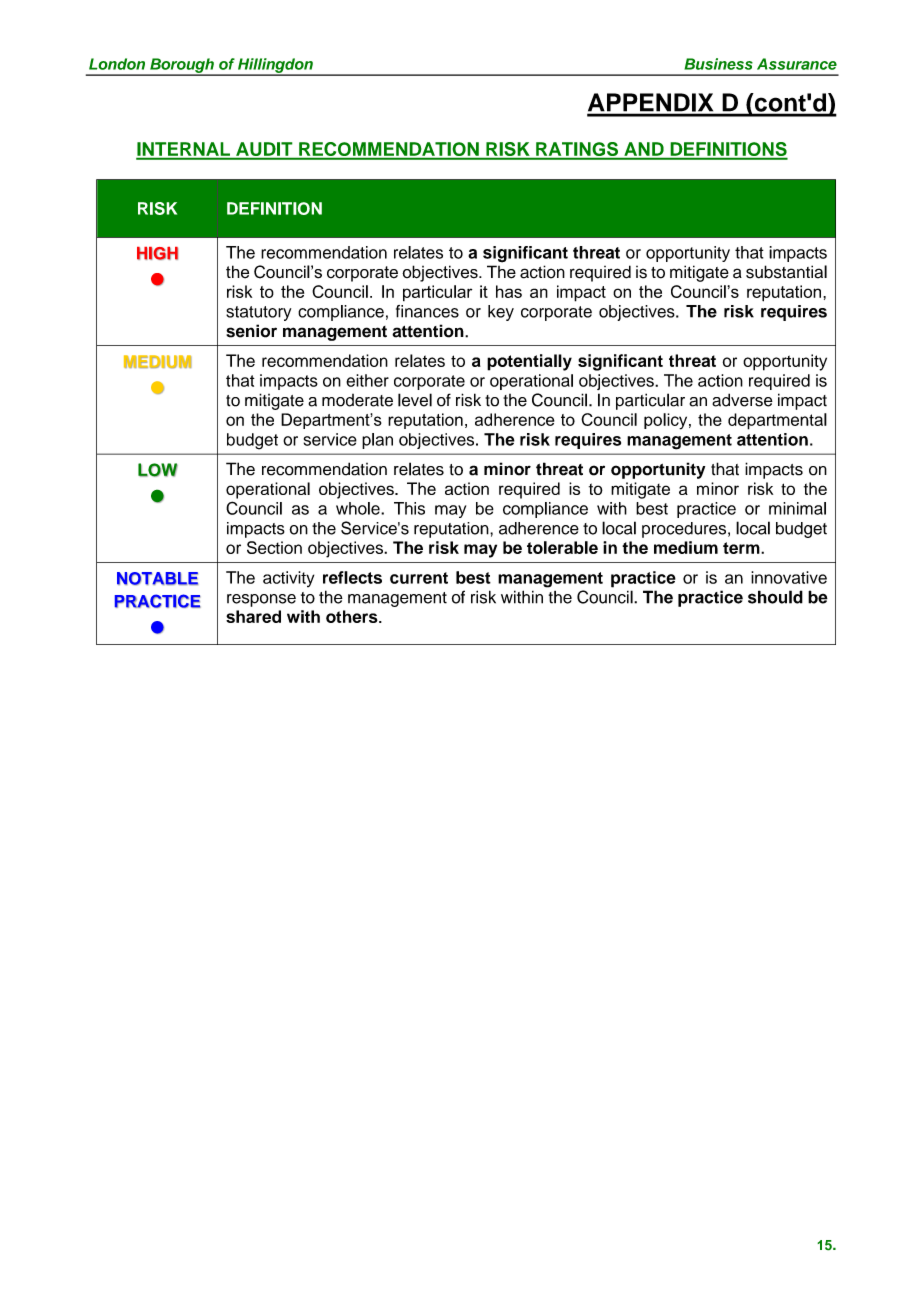 This screenshot has height=1308, width=924. I want to click on Hillingdon, so click(275, 66).
